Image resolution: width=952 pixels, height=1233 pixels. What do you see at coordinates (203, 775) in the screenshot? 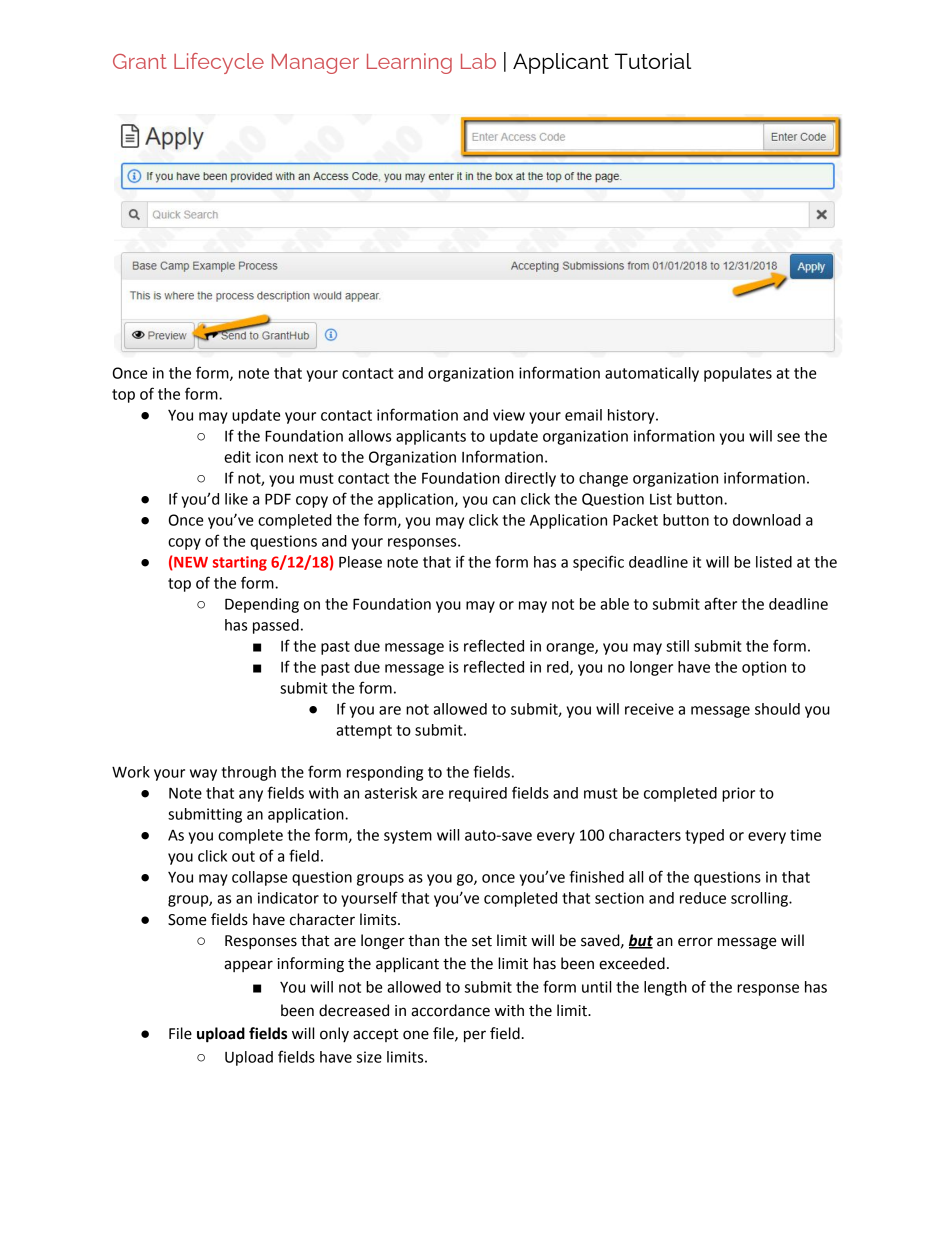
I see `way` at bounding box center [203, 775].
